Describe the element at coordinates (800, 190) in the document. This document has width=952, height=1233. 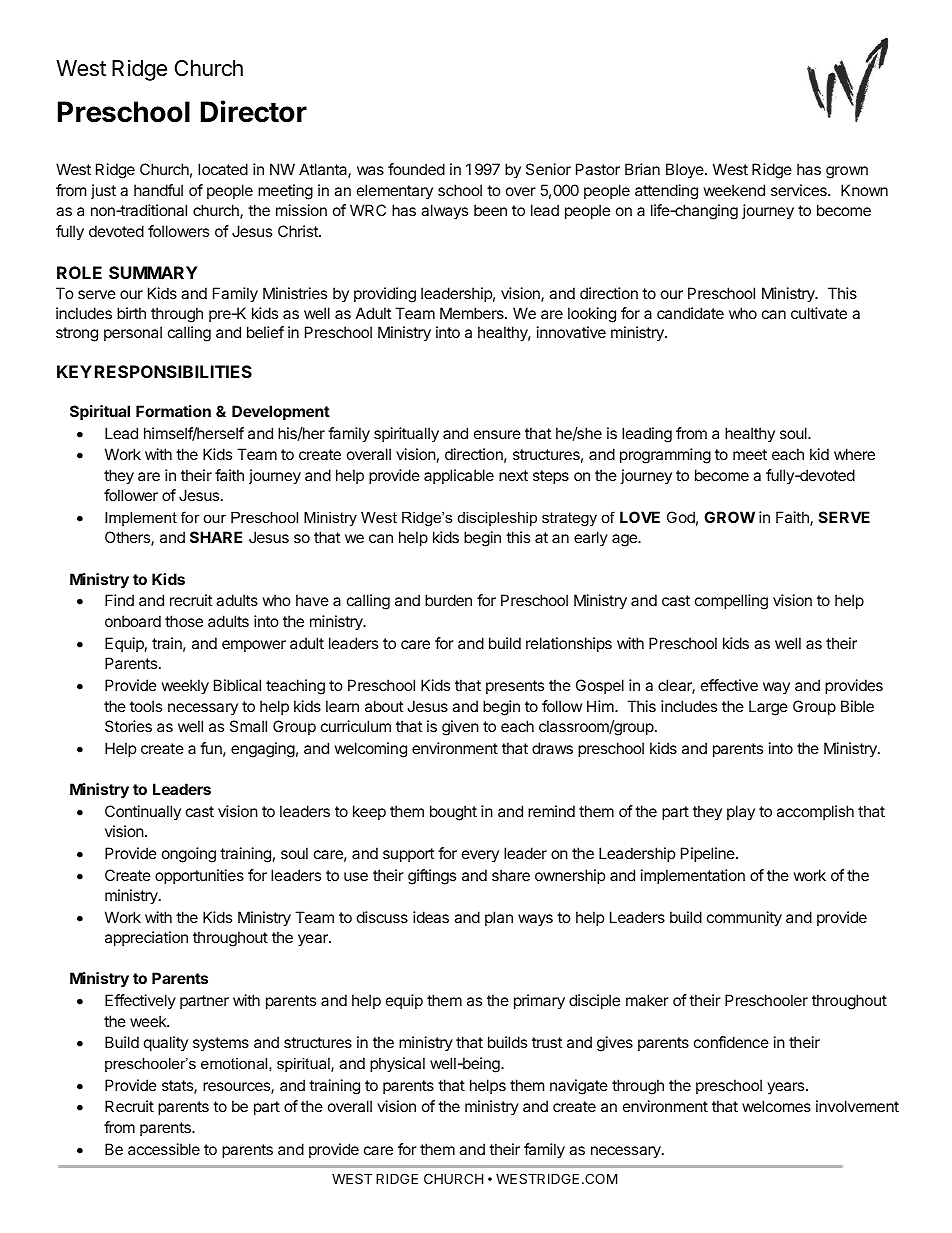
I see `services` at that location.
